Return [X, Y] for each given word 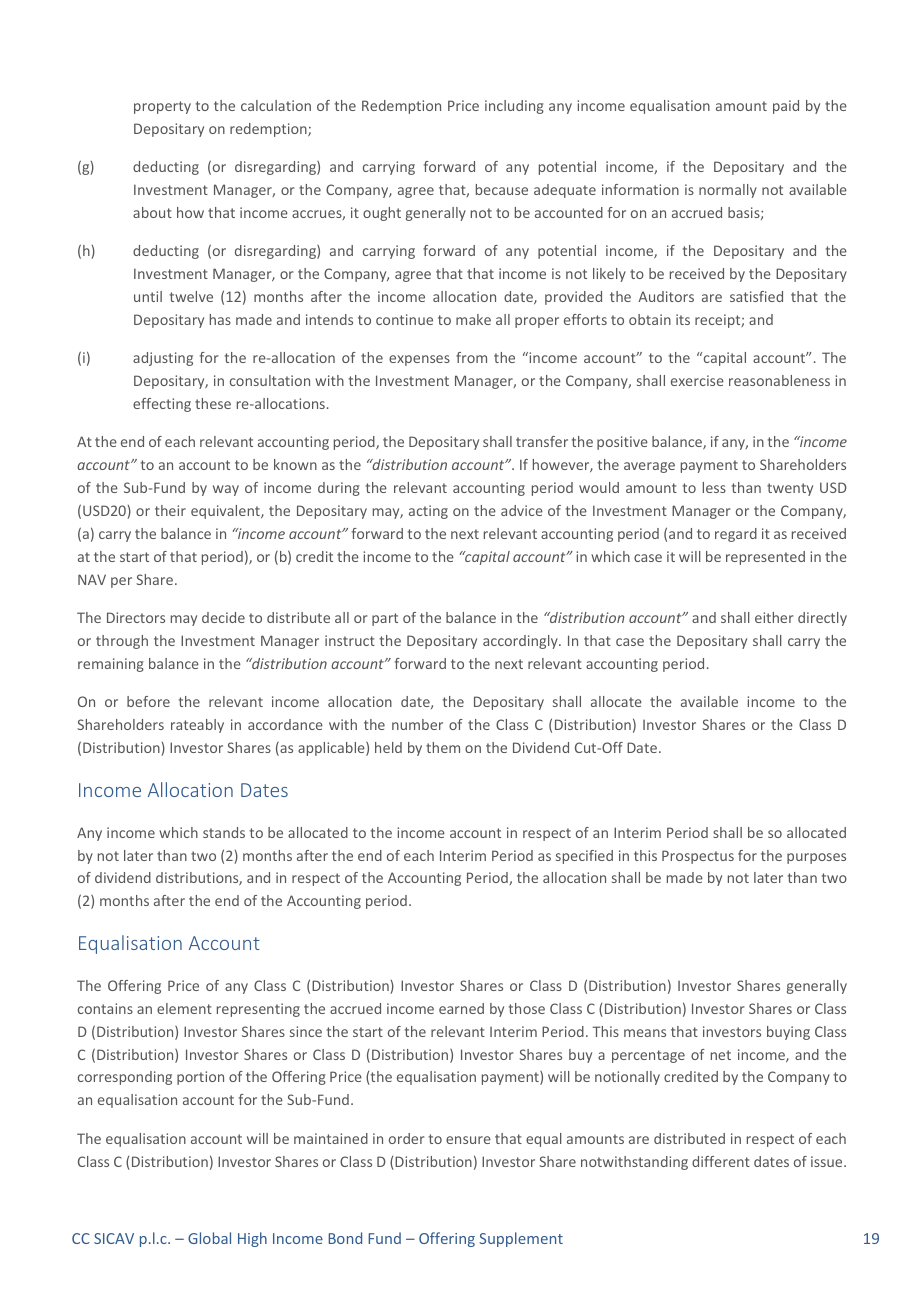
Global [209, 1238]
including [514, 107]
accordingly [521, 642]
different [721, 1161]
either [774, 617]
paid [786, 107]
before [148, 701]
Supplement [521, 1239]
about [152, 212]
